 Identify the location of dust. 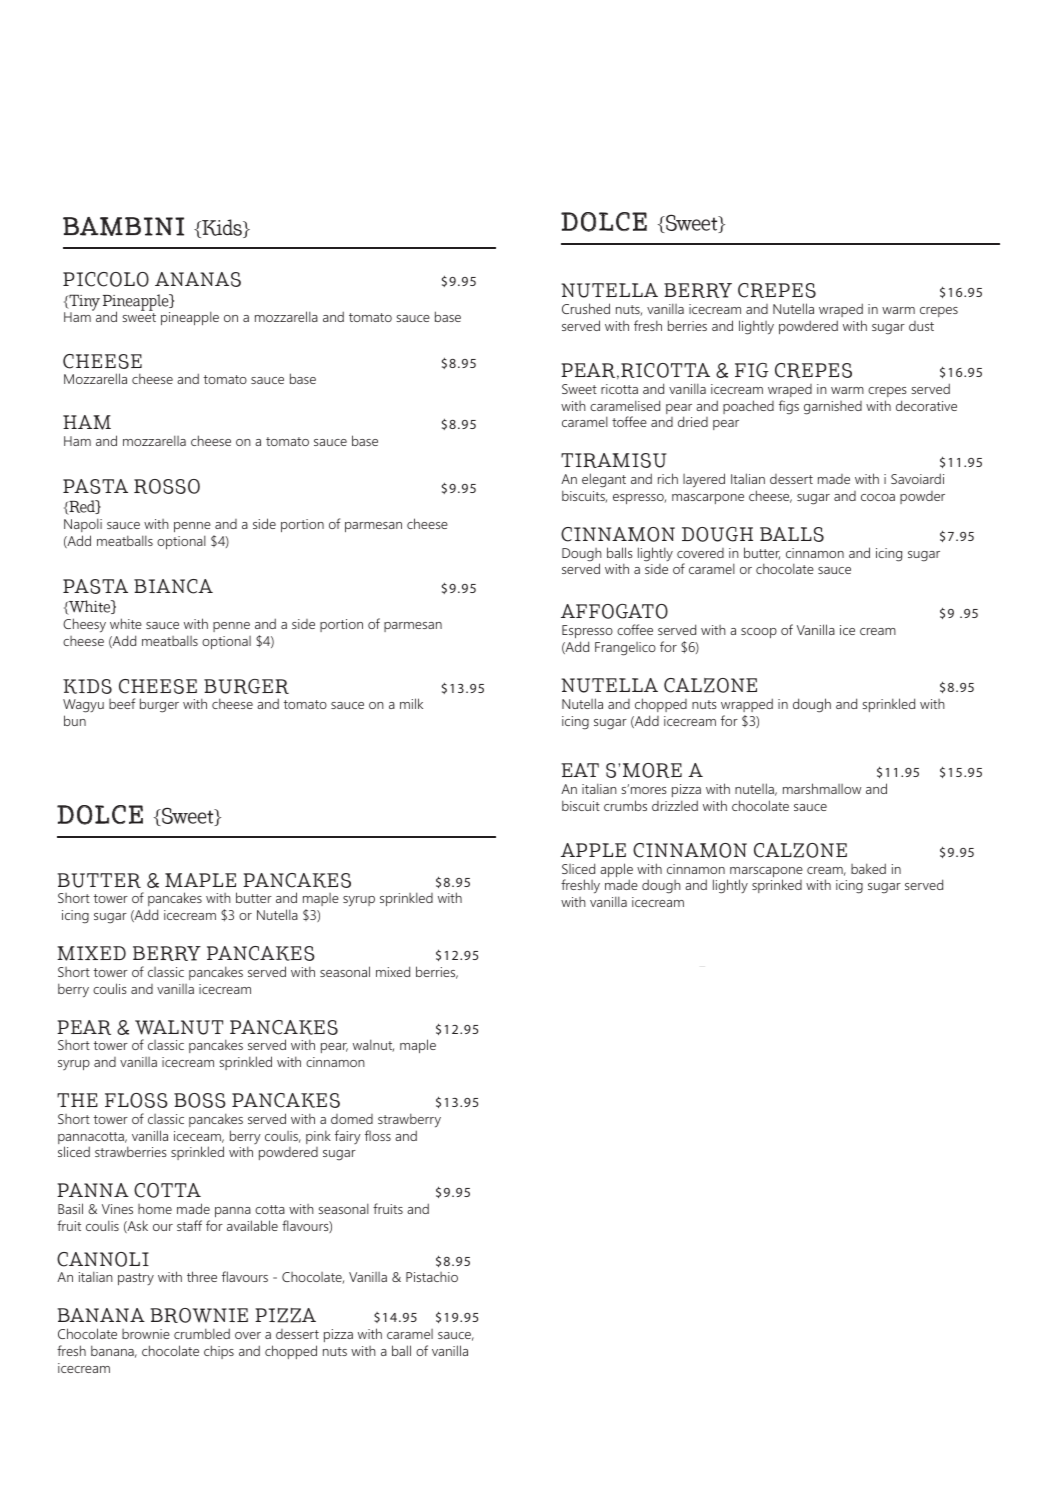
(921, 326).
